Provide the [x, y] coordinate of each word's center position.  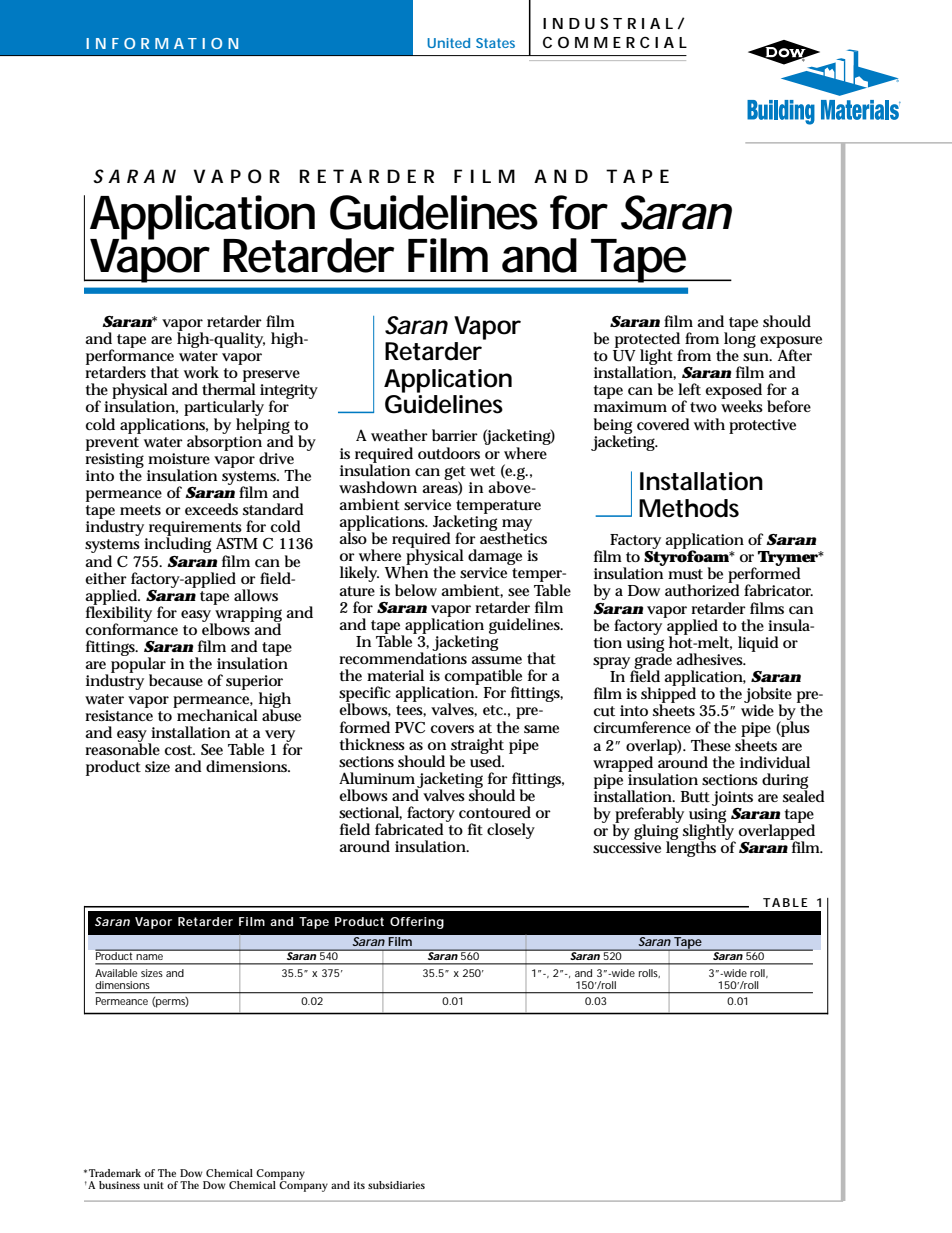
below [416, 590]
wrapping [248, 615]
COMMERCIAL [615, 42]
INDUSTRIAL [608, 23]
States [495, 43]
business [119, 1185]
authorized [702, 590]
